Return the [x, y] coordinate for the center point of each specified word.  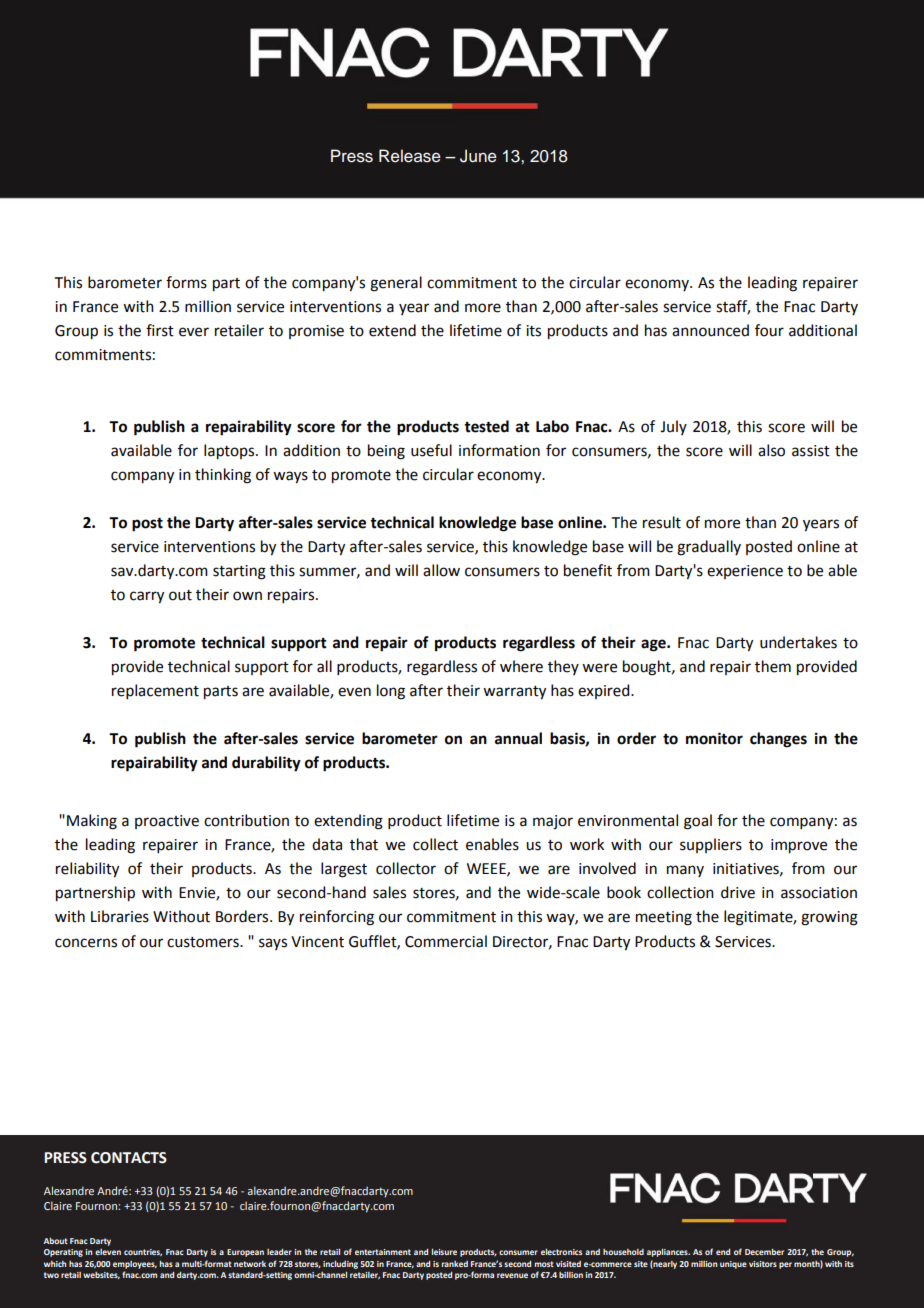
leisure [444, 1252]
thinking [223, 476]
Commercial [446, 941]
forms [186, 282]
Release [410, 156]
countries [143, 1252]
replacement [155, 691]
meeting [664, 918]
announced [710, 330]
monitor [714, 738]
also [771, 450]
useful [431, 450]
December [764, 1252]
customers [204, 942]
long [391, 692]
